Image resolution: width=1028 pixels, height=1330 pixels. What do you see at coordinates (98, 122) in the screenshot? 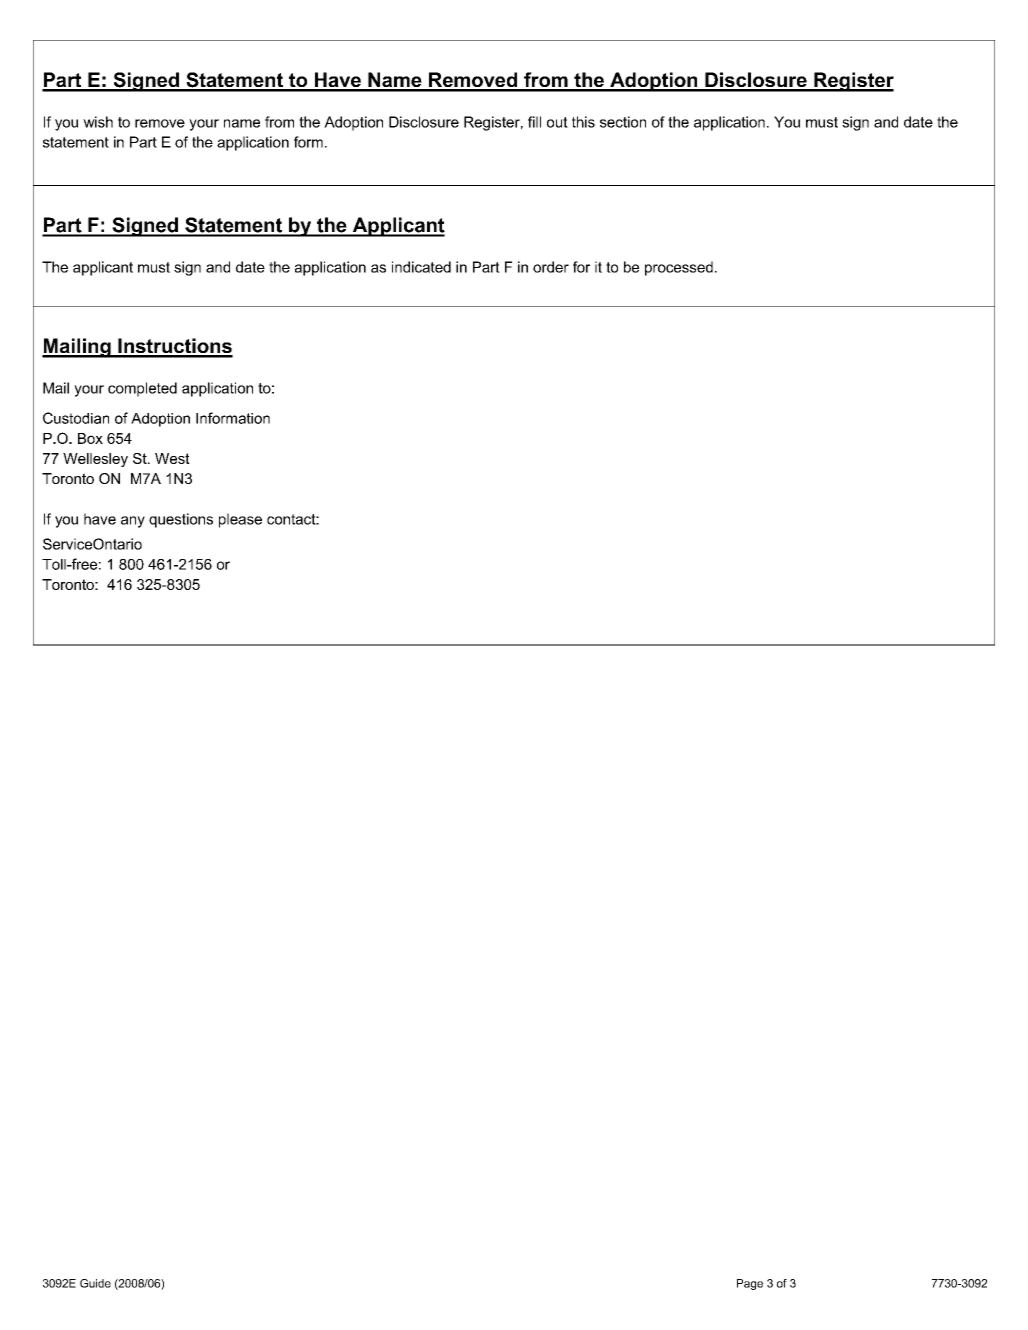
I see `wish` at bounding box center [98, 122].
